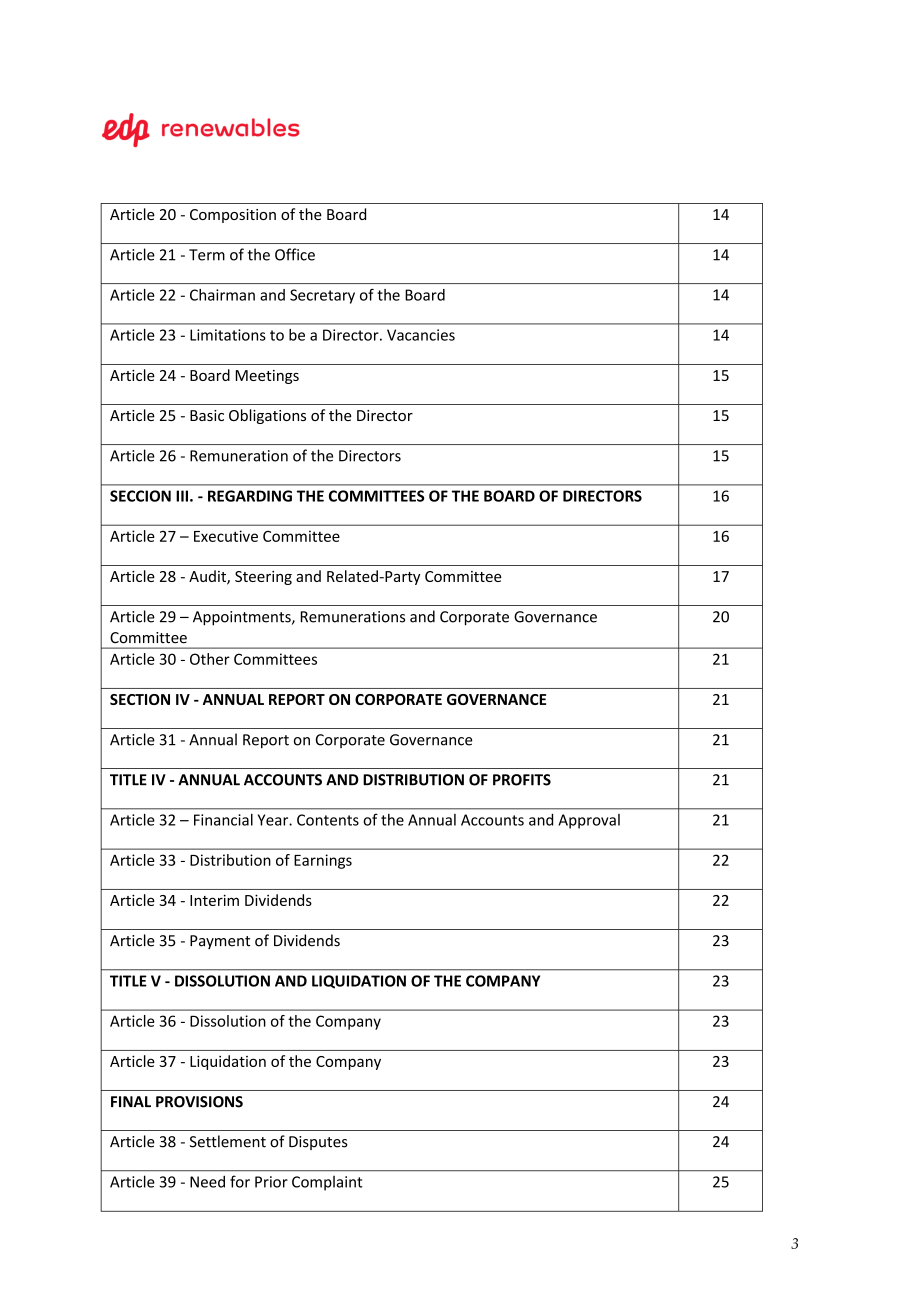 The image size is (924, 1307). Describe the element at coordinates (226, 536) in the screenshot. I see `Executive` at that location.
